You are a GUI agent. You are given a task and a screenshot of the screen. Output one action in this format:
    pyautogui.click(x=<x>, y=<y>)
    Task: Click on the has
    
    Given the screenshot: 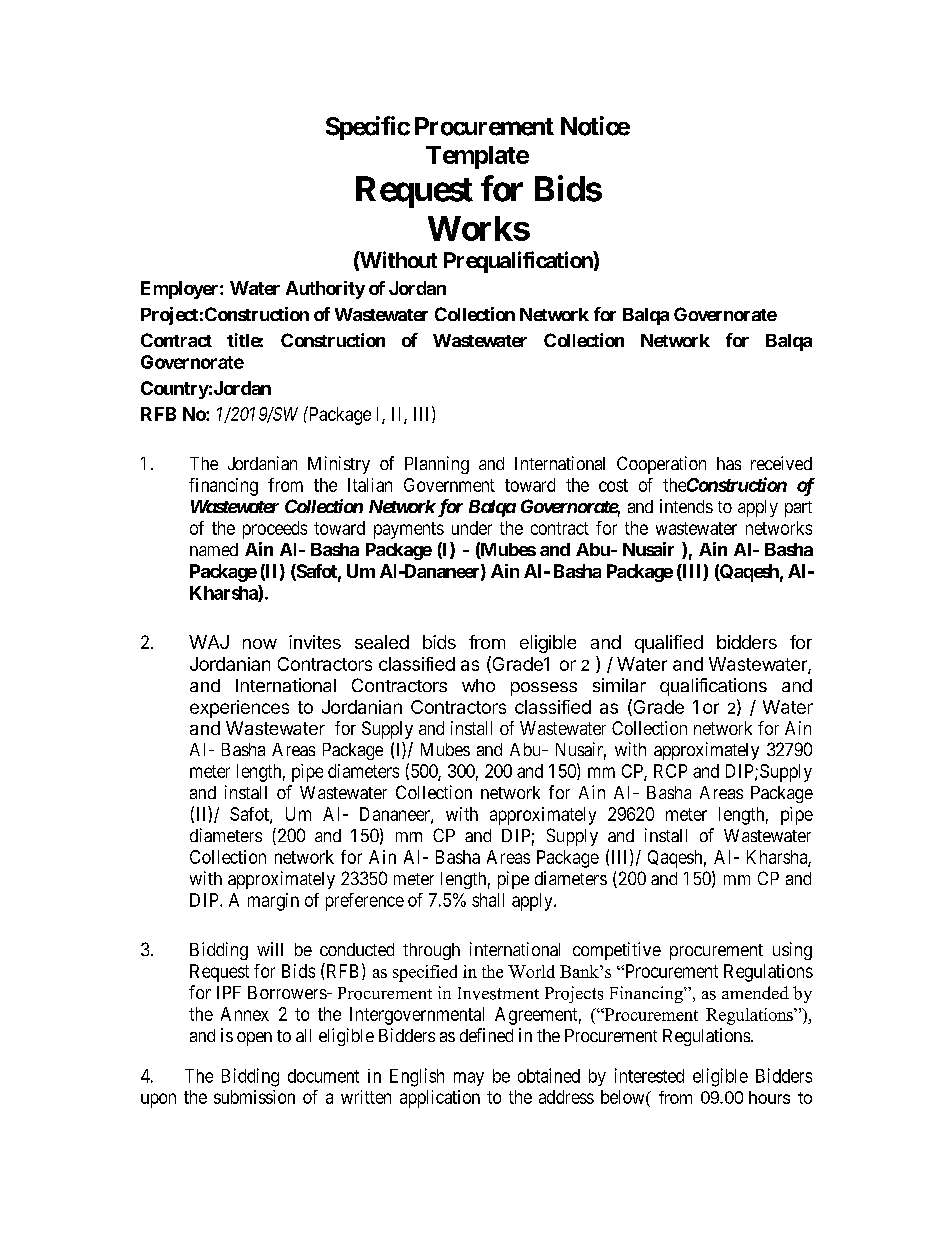 What is the action you would take?
    pyautogui.click(x=729, y=463)
